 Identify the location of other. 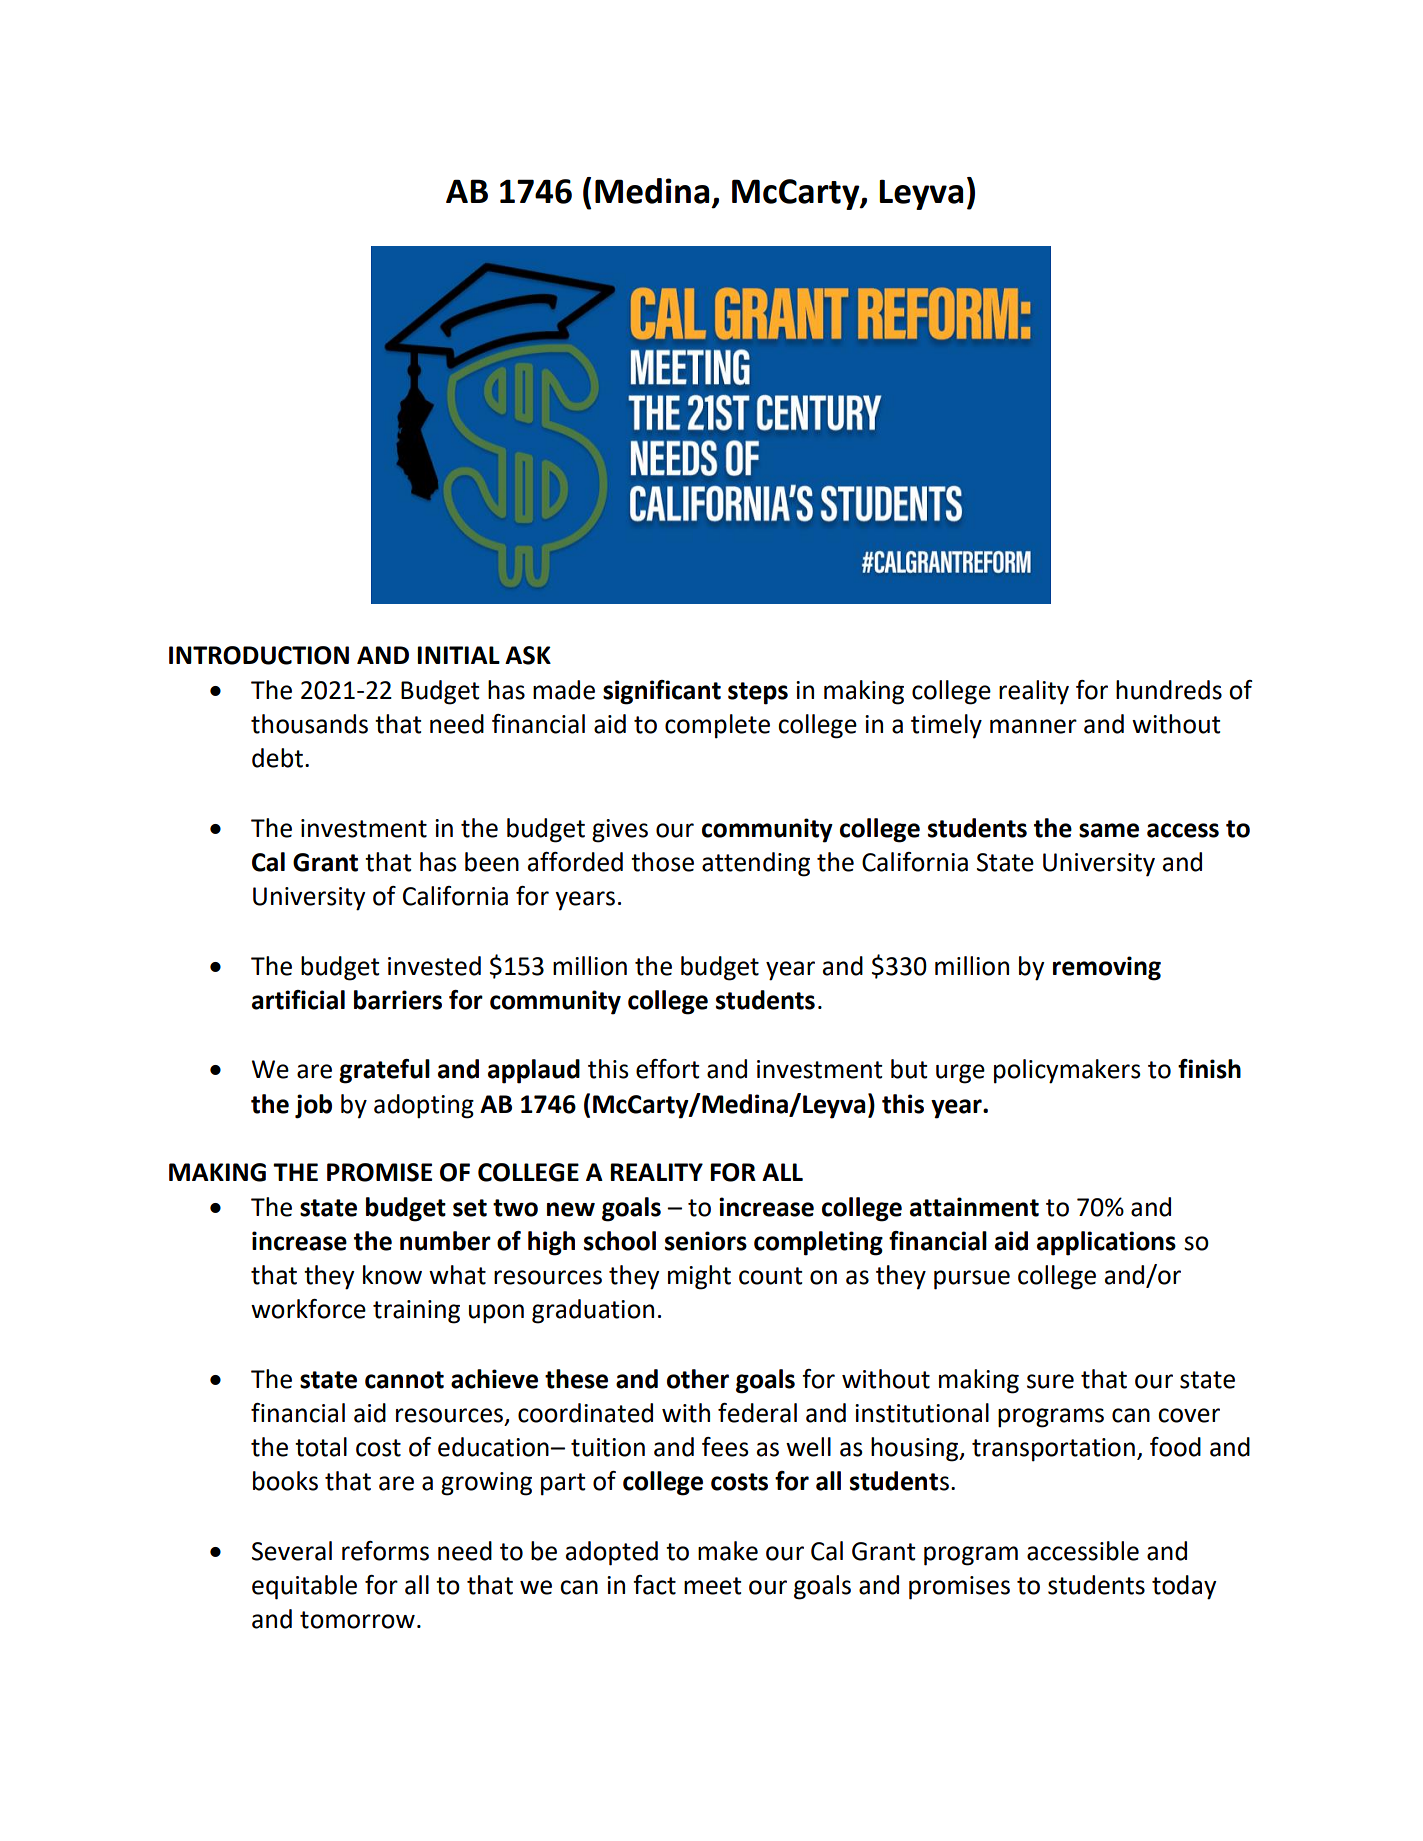
(698, 1379).
